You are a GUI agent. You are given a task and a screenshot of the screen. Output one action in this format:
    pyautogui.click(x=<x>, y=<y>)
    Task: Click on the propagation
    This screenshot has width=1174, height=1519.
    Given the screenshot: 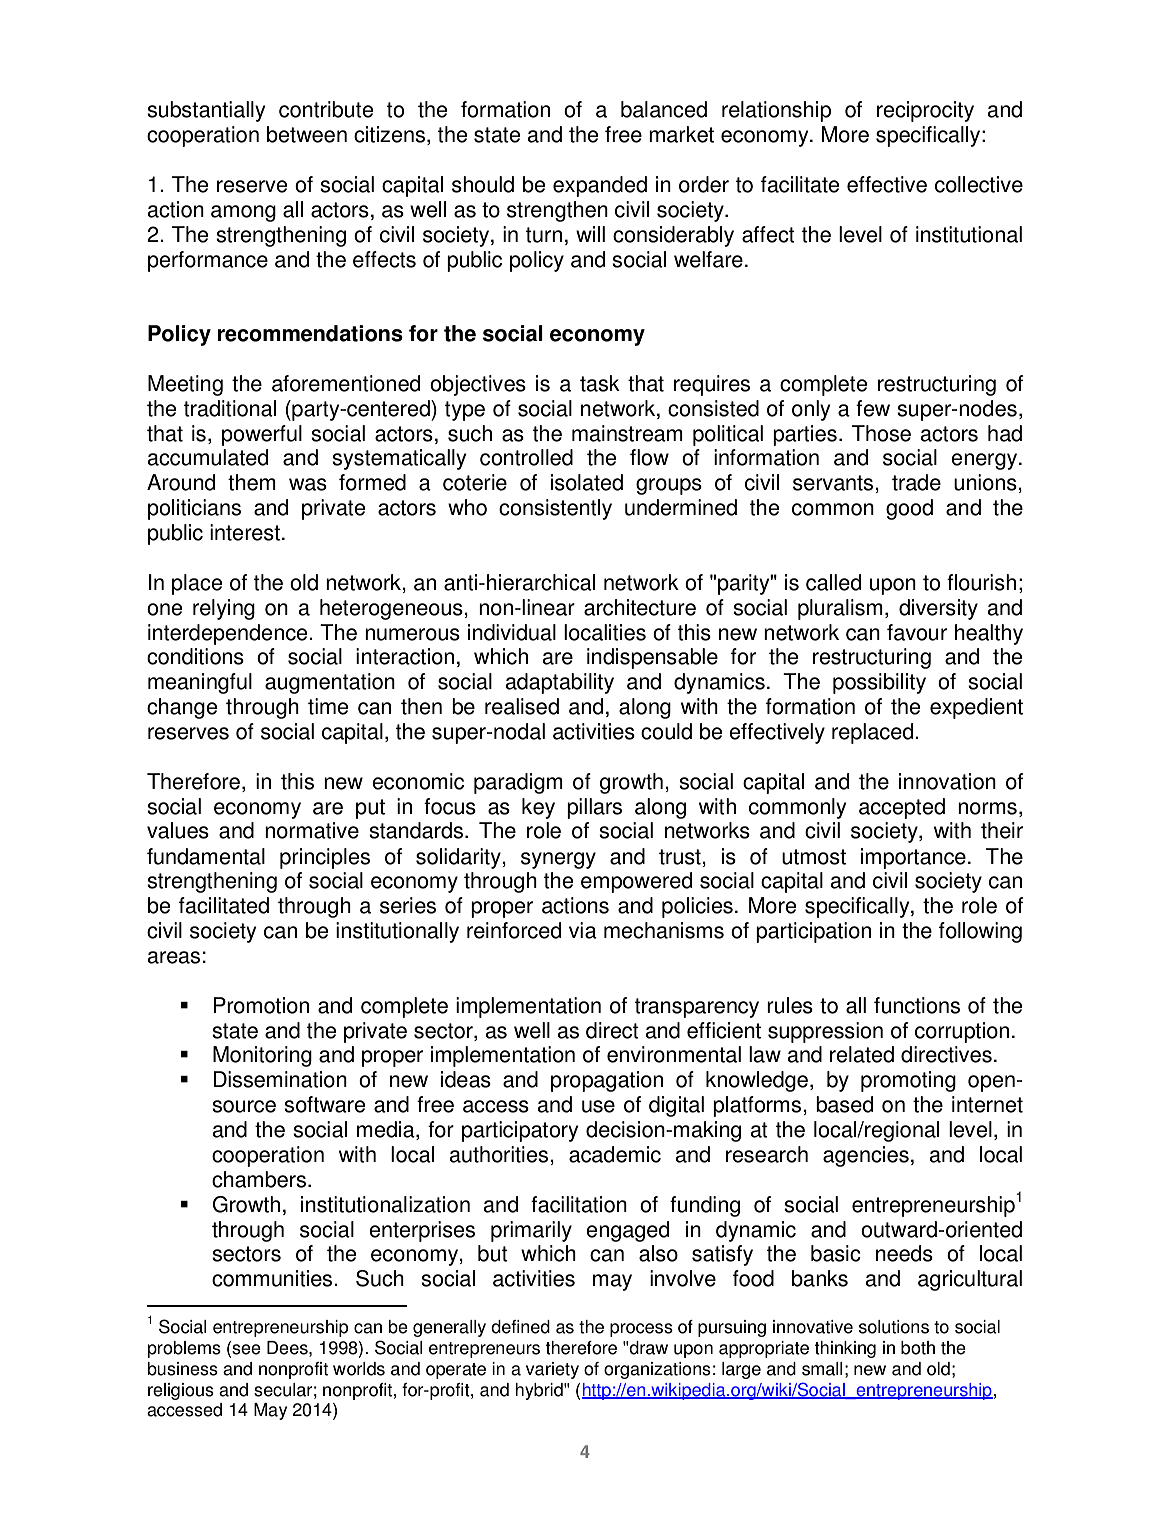 What is the action you would take?
    pyautogui.click(x=607, y=1081)
